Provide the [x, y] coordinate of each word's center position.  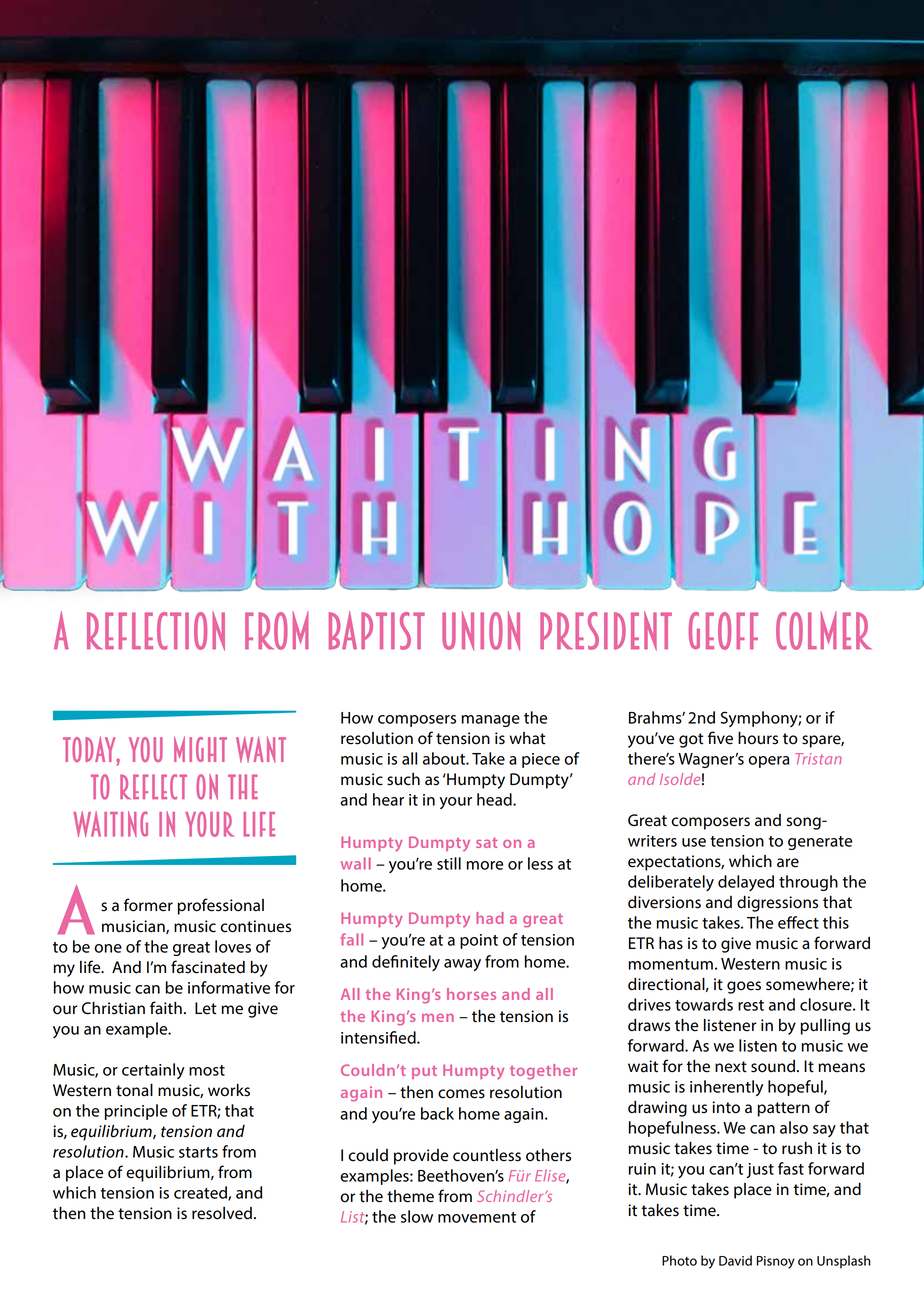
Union [481, 631]
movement [477, 1217]
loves [233, 946]
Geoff [723, 631]
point [479, 941]
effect [798, 922]
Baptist [377, 630]
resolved [222, 1213]
